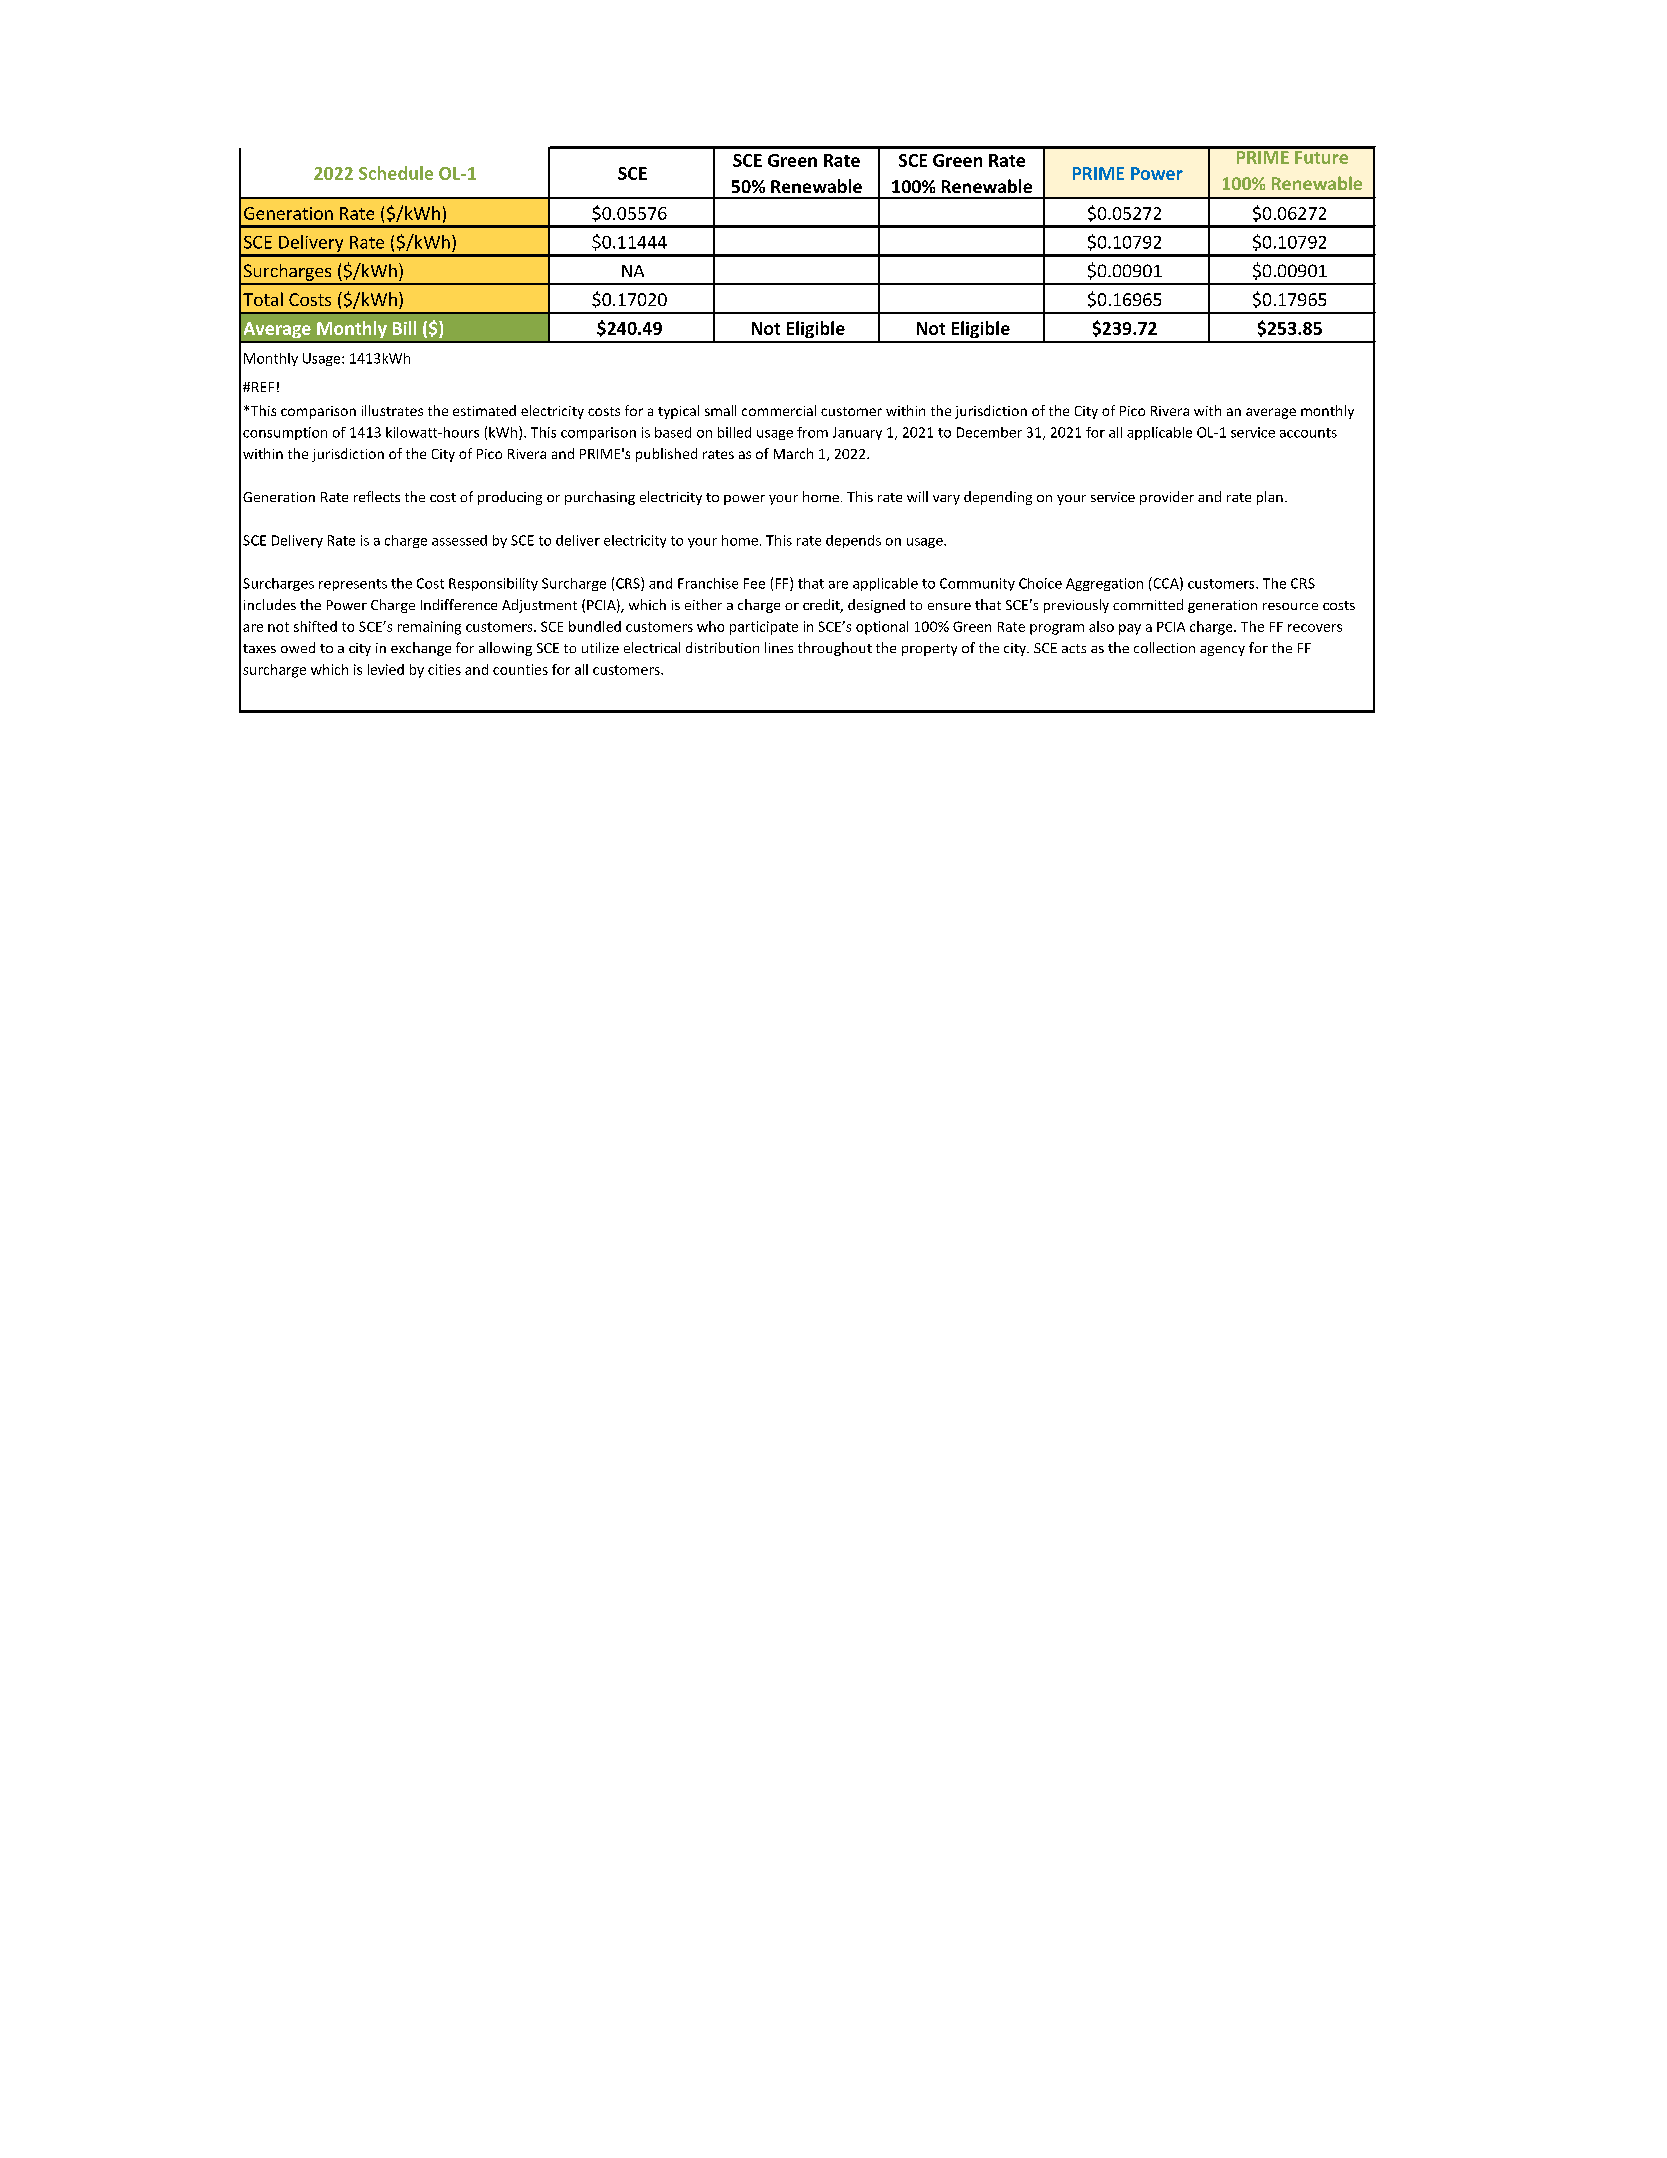 The width and height of the screenshot is (1667, 2158). What do you see at coordinates (377, 496) in the screenshot?
I see `reflects` at bounding box center [377, 496].
